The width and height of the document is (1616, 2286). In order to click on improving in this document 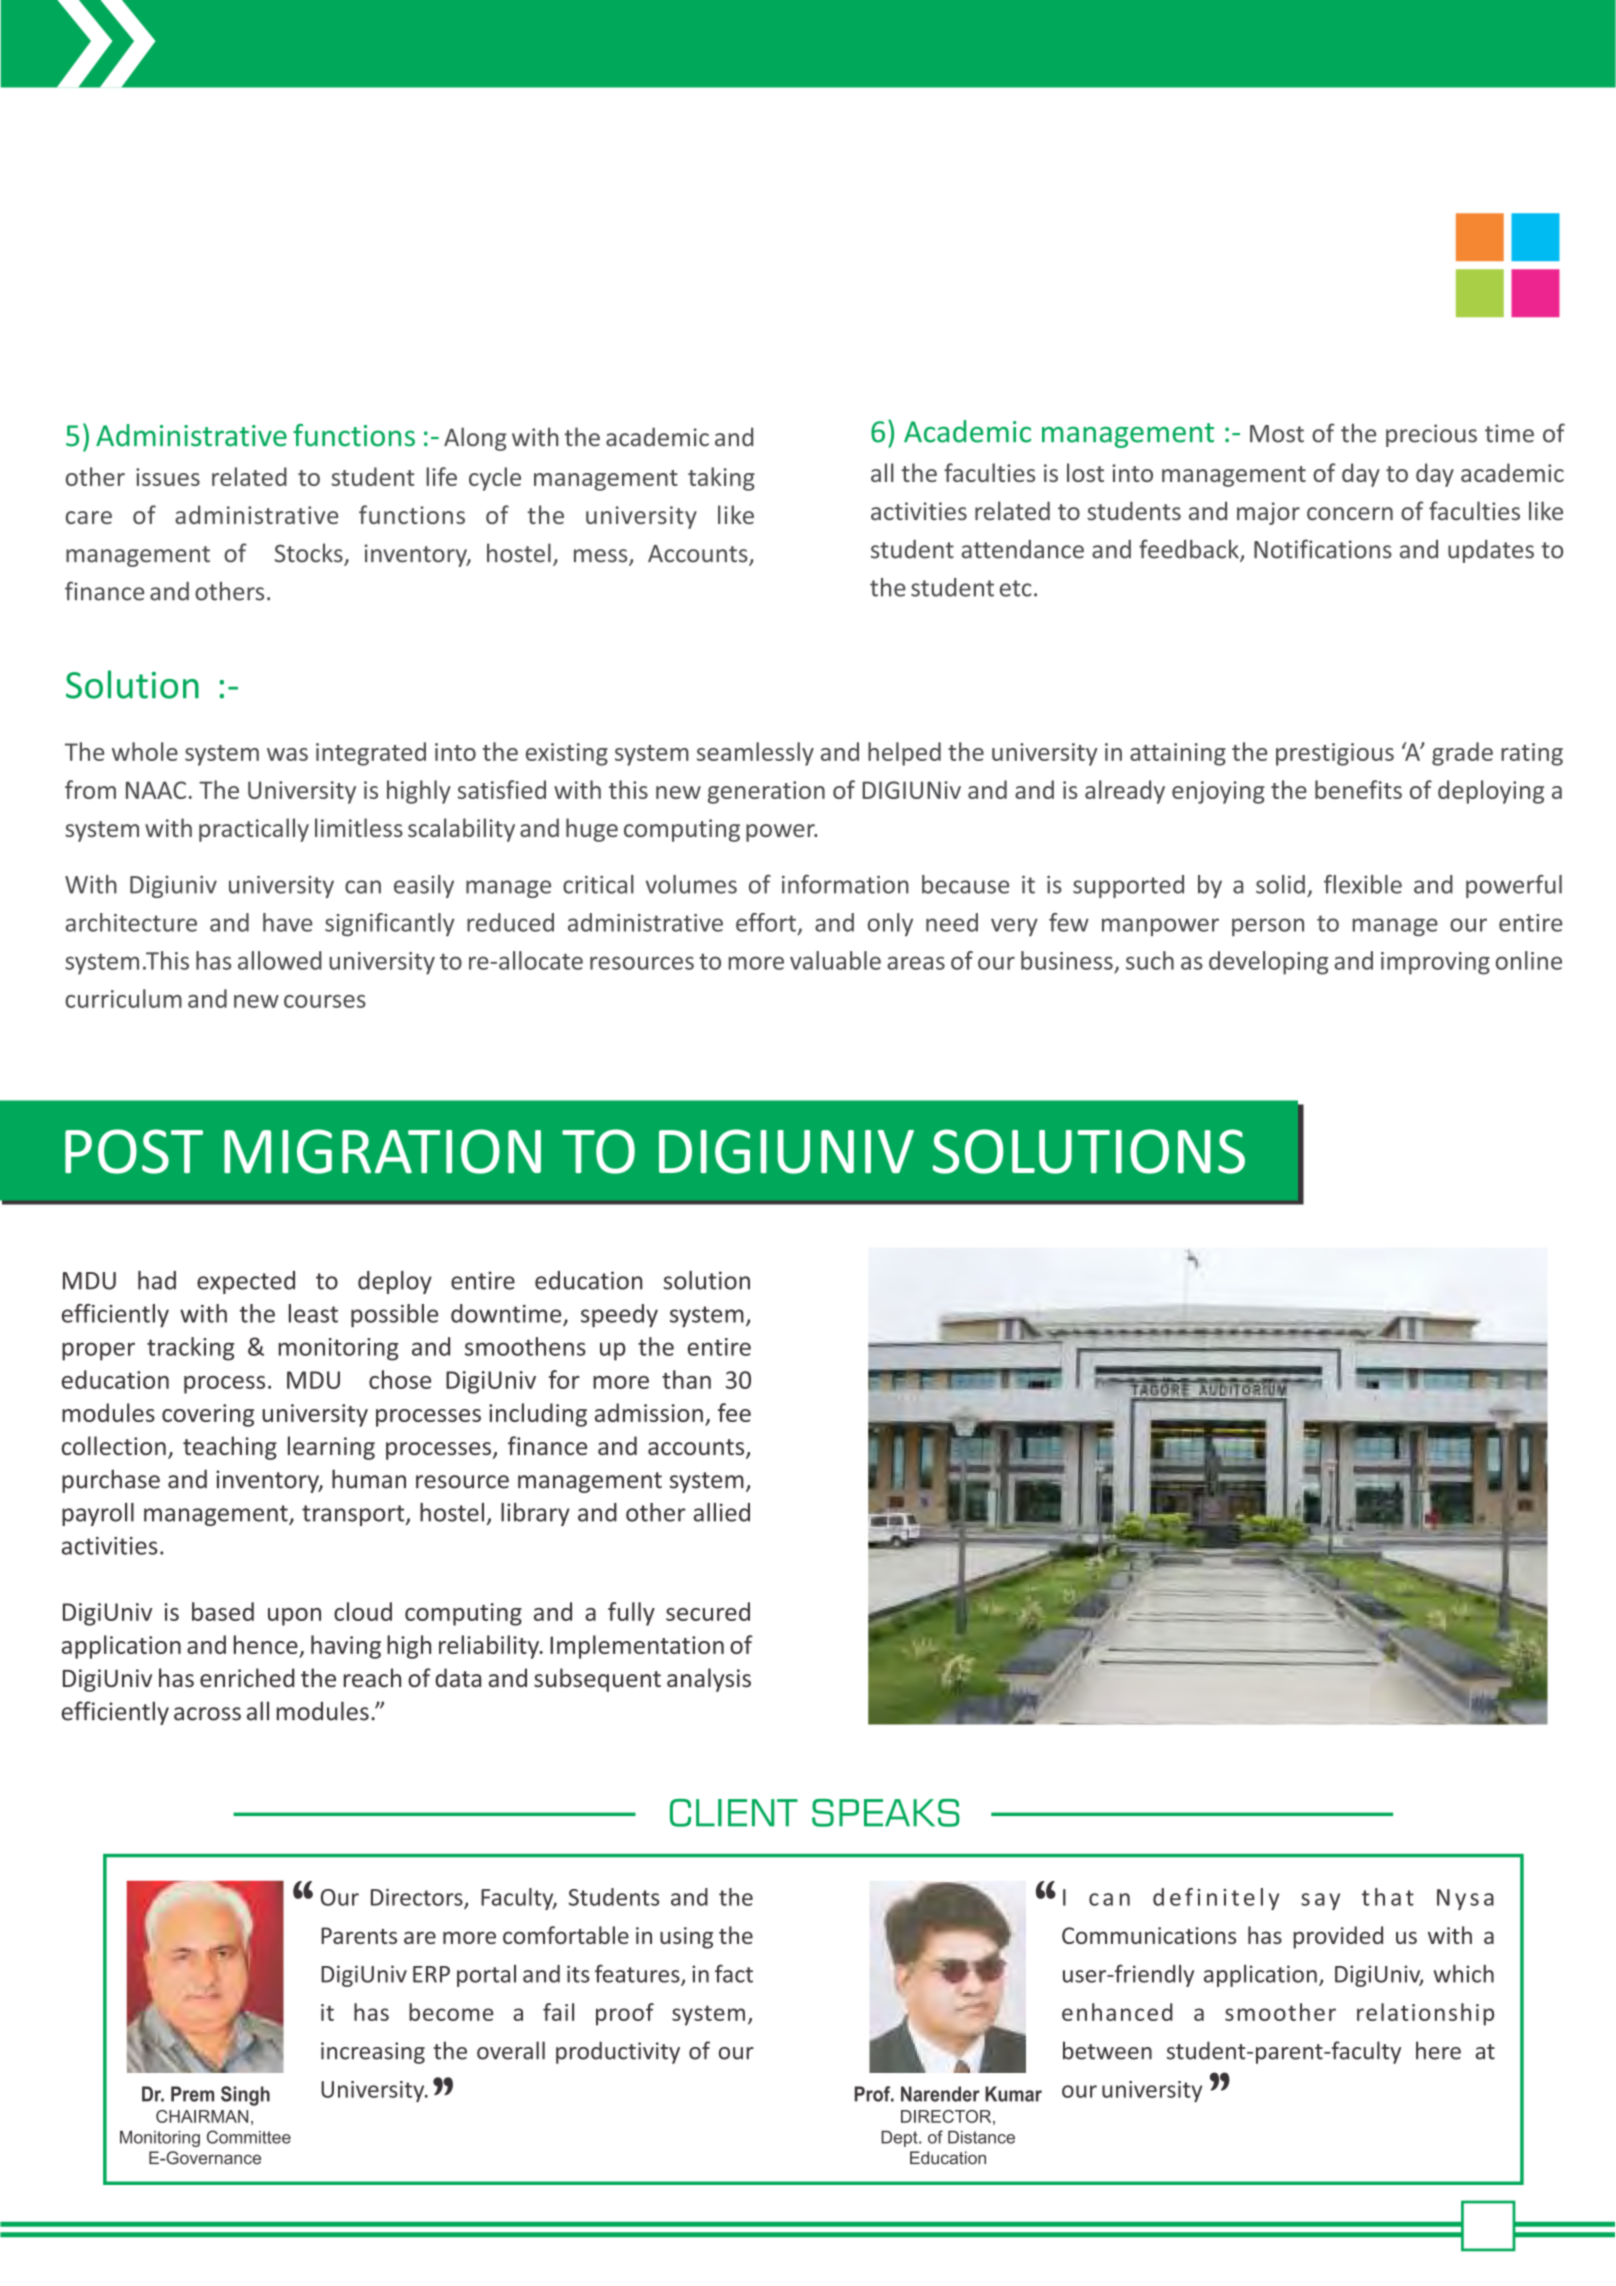, I will do `click(1435, 963)`.
